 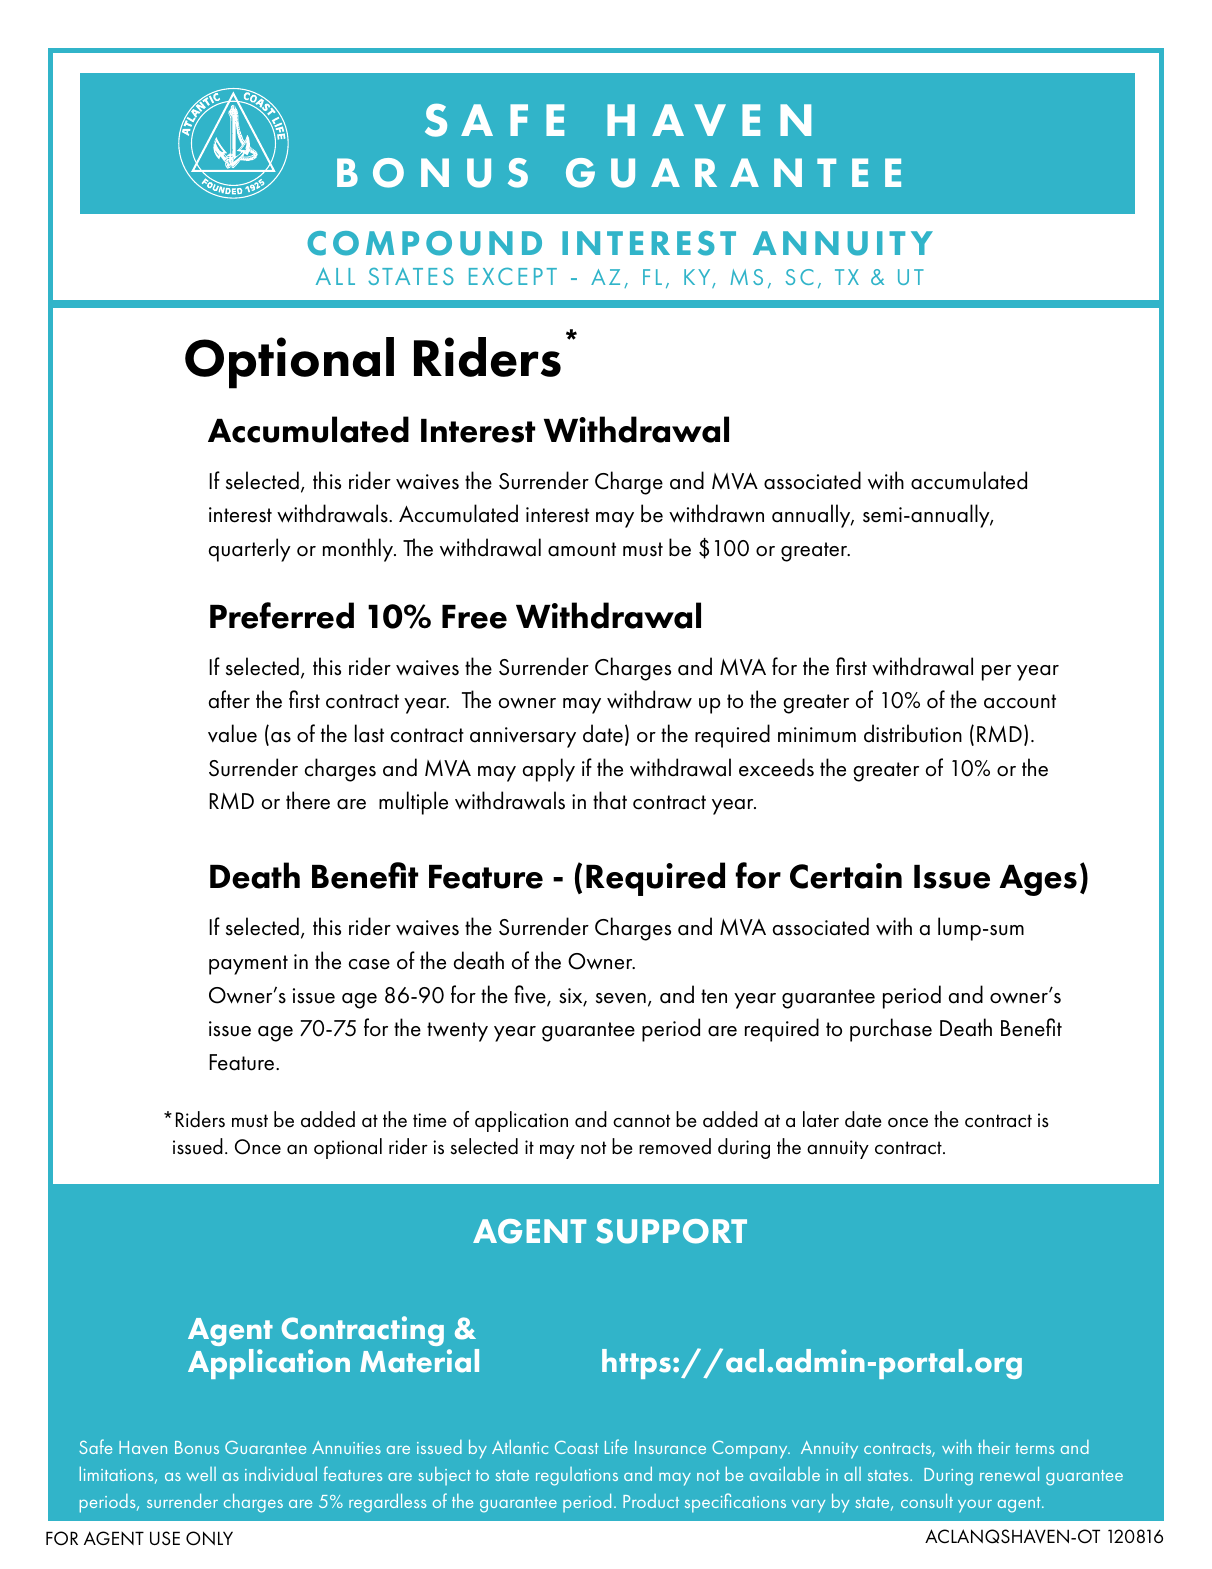 I want to click on account, so click(x=1020, y=701).
